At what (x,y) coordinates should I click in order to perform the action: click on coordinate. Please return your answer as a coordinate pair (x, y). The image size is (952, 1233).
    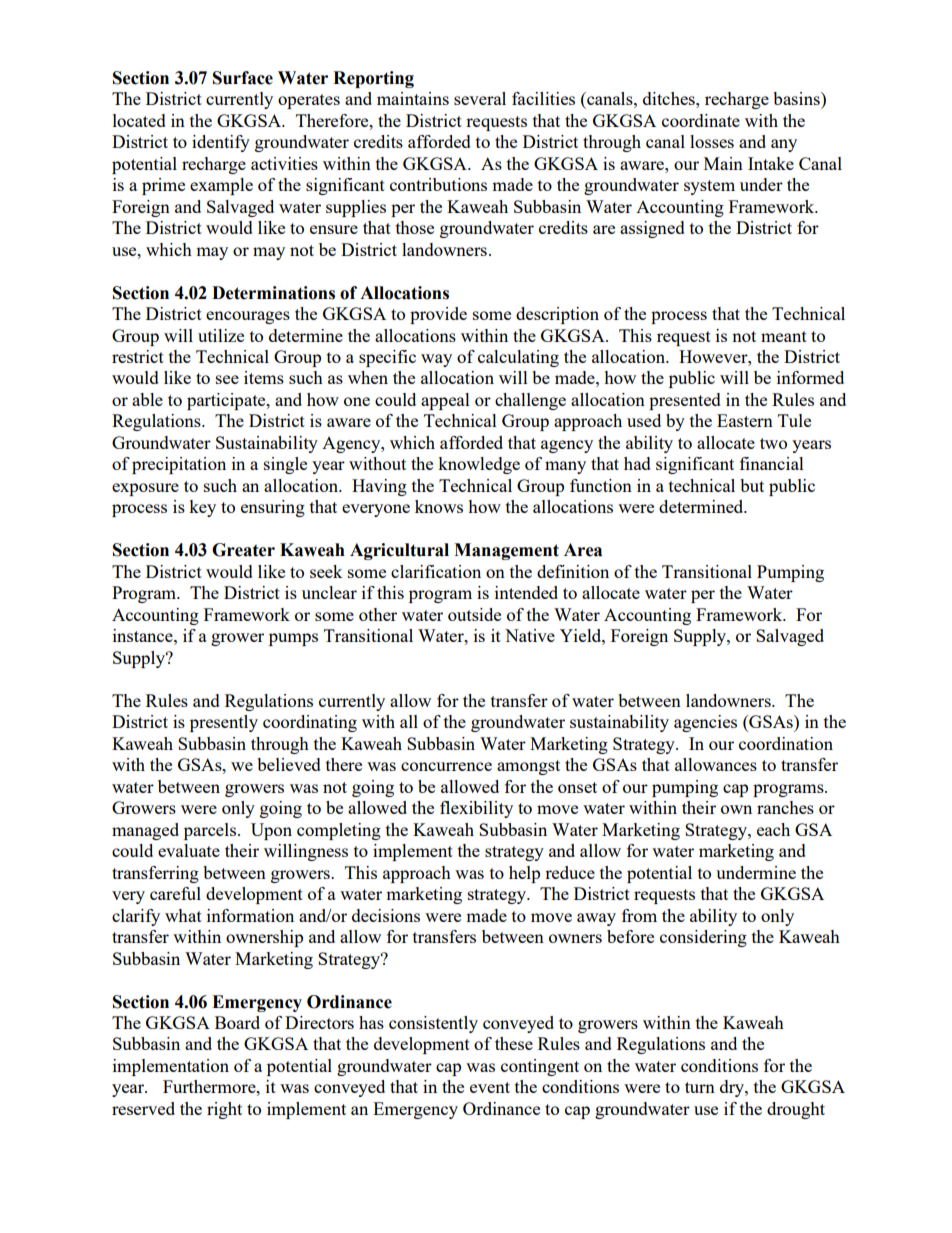
    Looking at the image, I should click on (701, 120).
